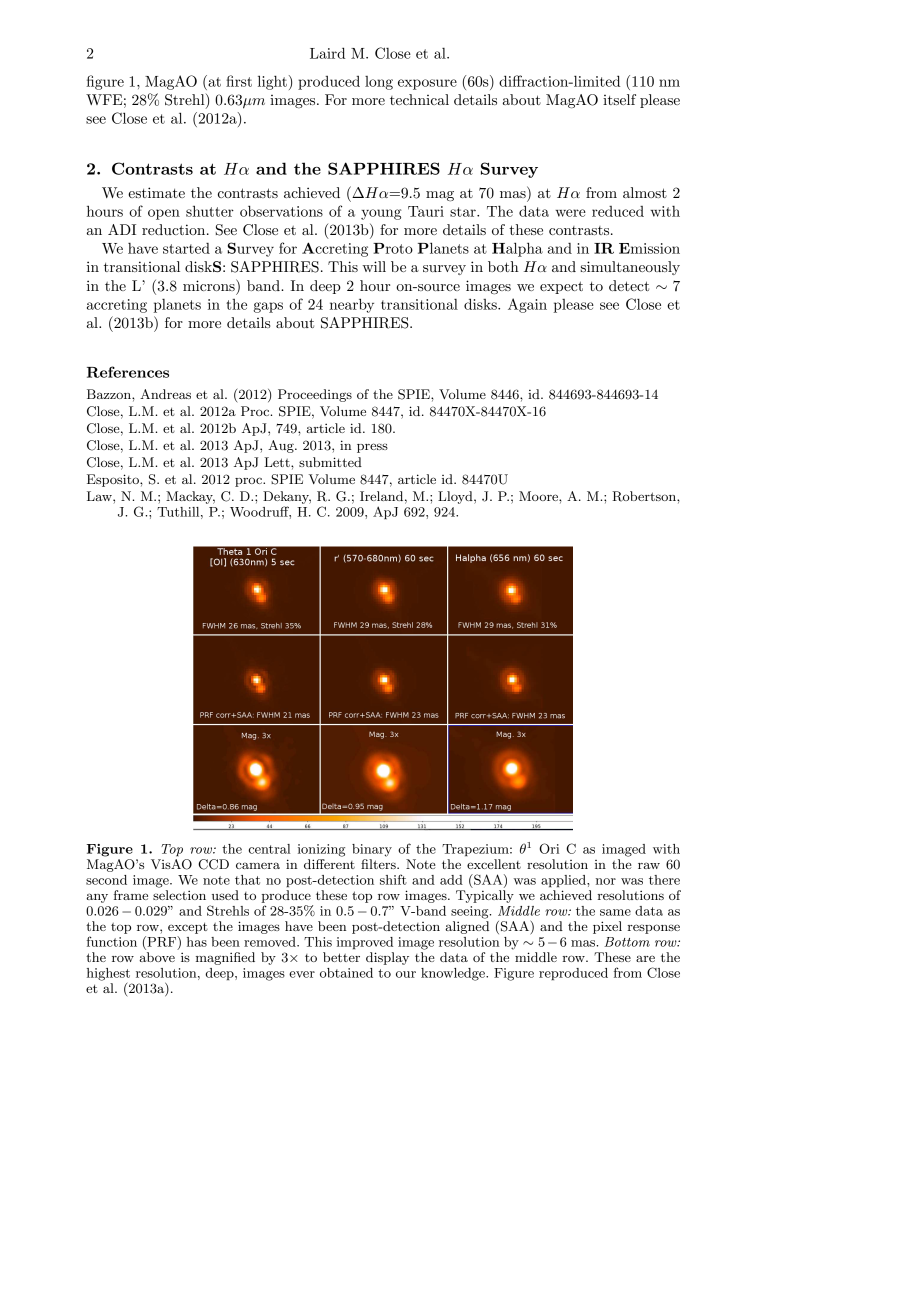  I want to click on itself, so click(619, 99).
